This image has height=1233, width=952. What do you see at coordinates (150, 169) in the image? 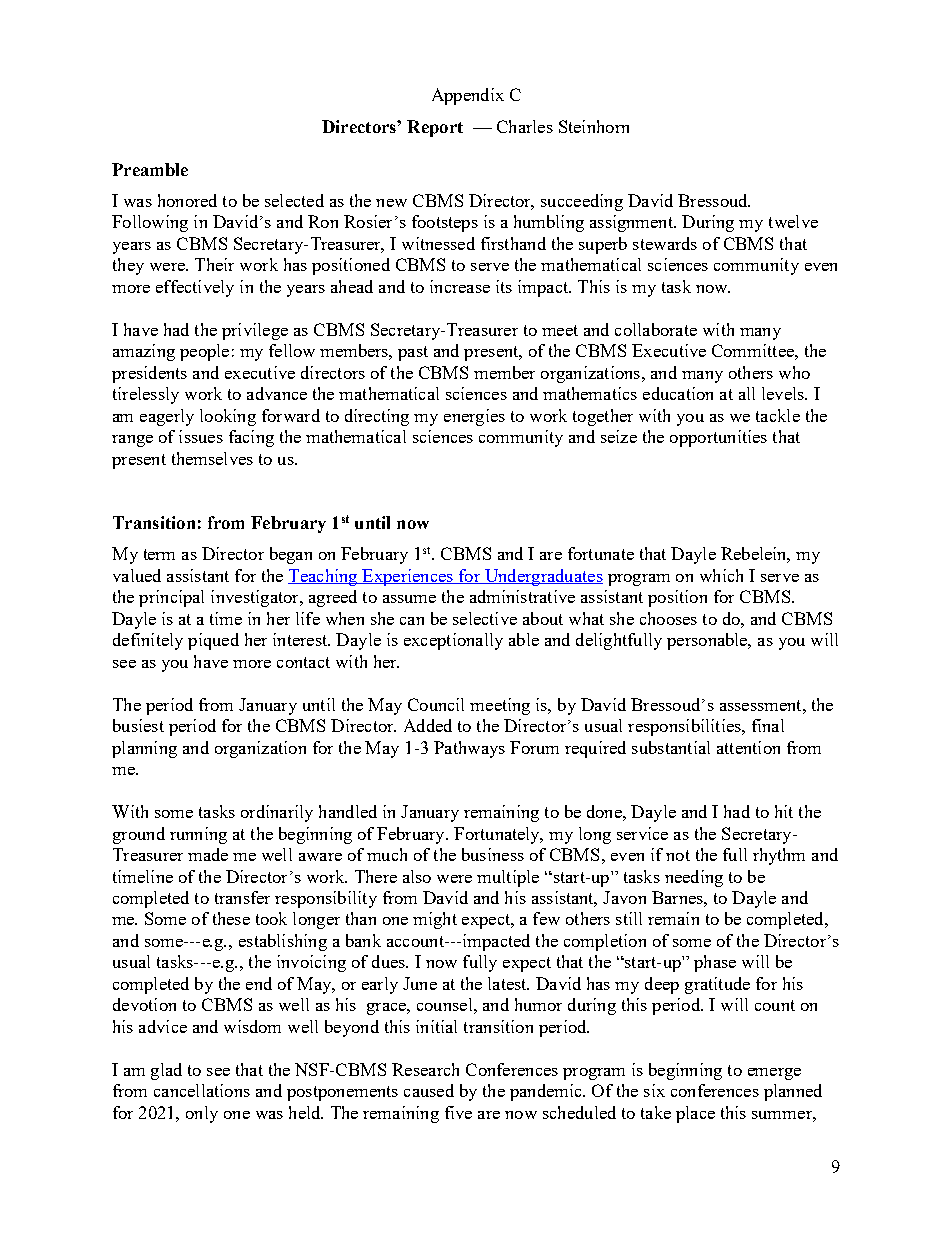
I see `Preamble` at bounding box center [150, 169].
